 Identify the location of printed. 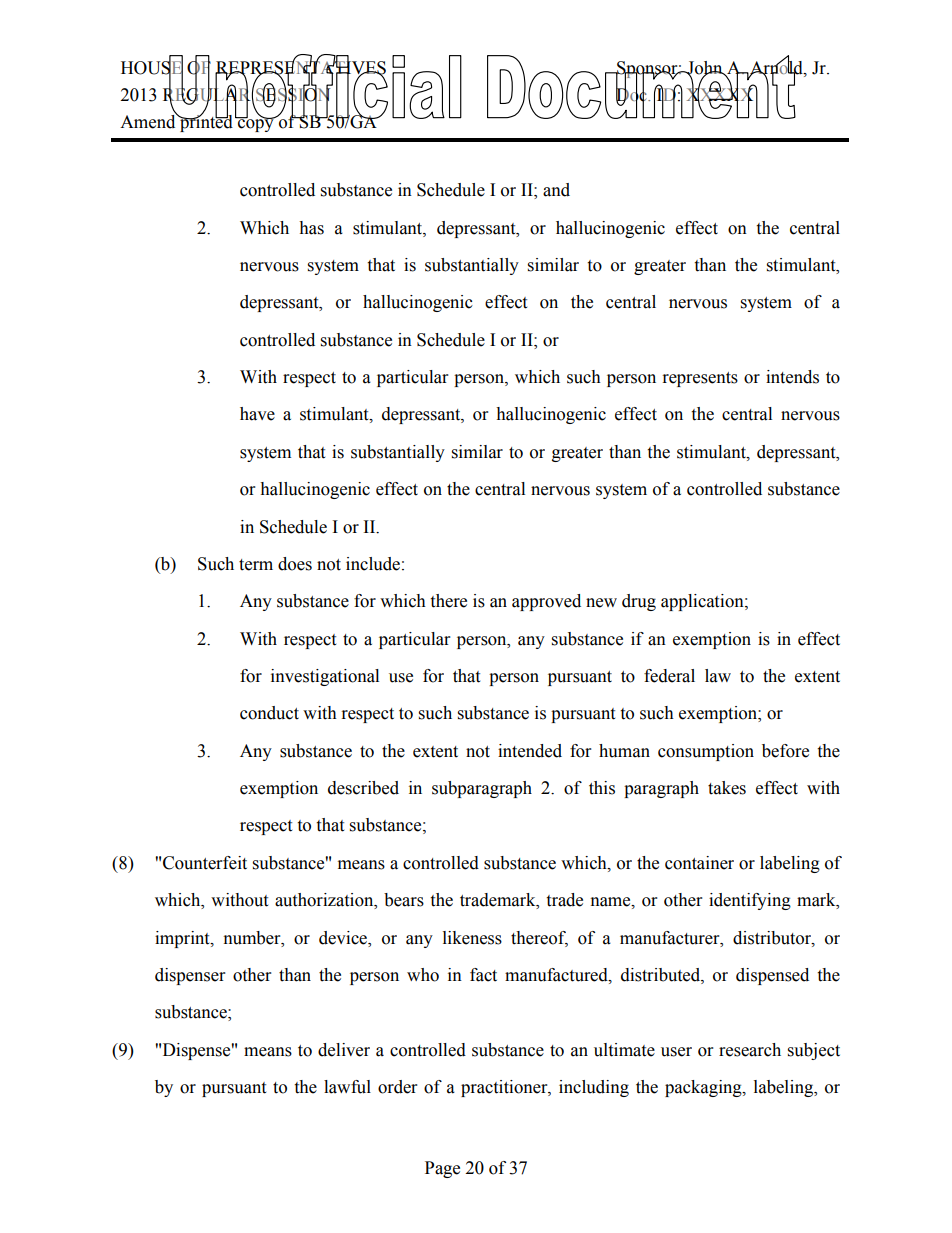
(205, 122).
